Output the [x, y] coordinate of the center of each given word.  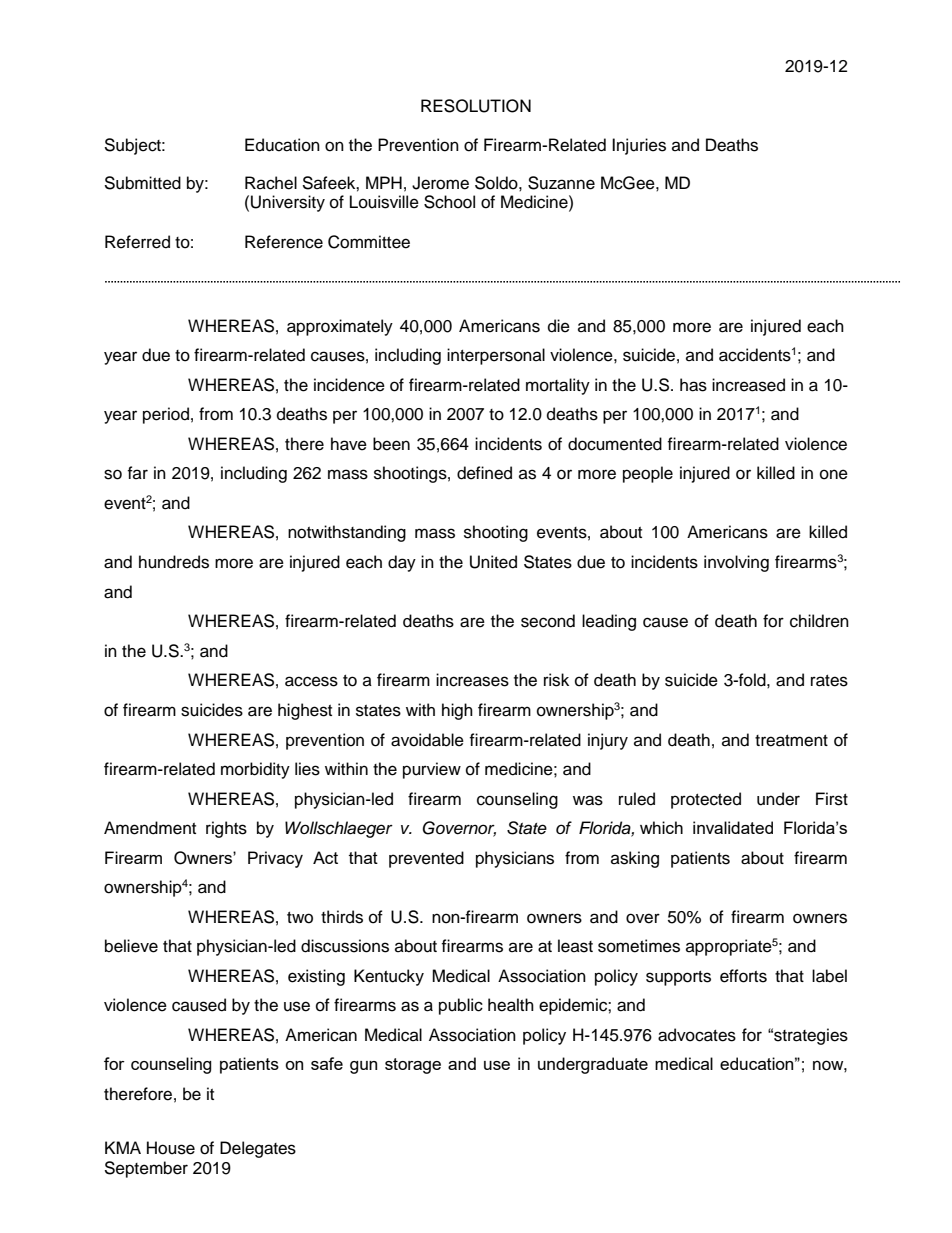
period [166, 415]
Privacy [275, 859]
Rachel [271, 183]
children [819, 621]
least [575, 946]
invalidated [733, 827]
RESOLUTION [476, 106]
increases [472, 680]
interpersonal [496, 356]
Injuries [639, 146]
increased [748, 385]
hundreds [174, 562]
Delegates [258, 1149]
